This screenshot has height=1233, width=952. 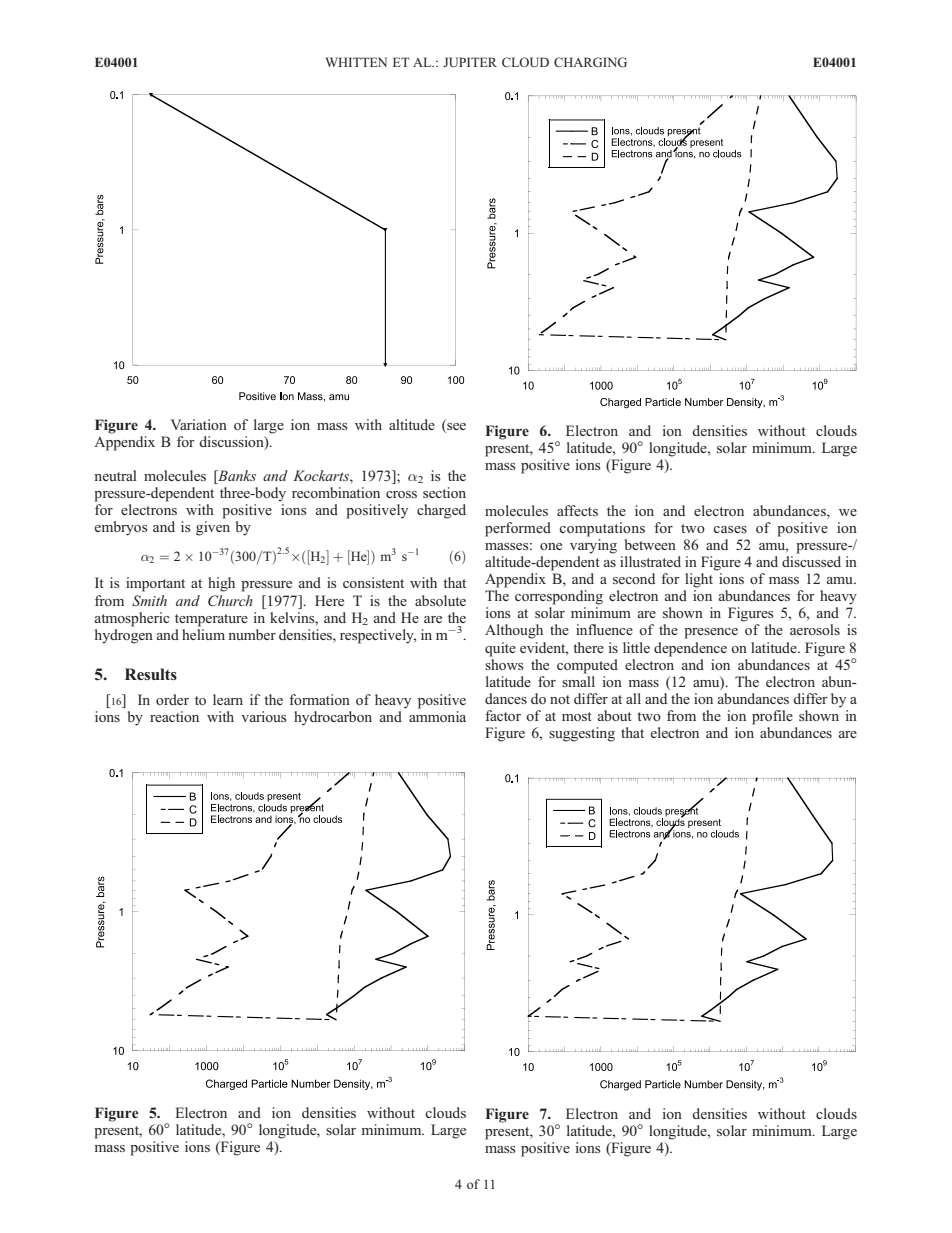 I want to click on Variation, so click(x=199, y=424).
